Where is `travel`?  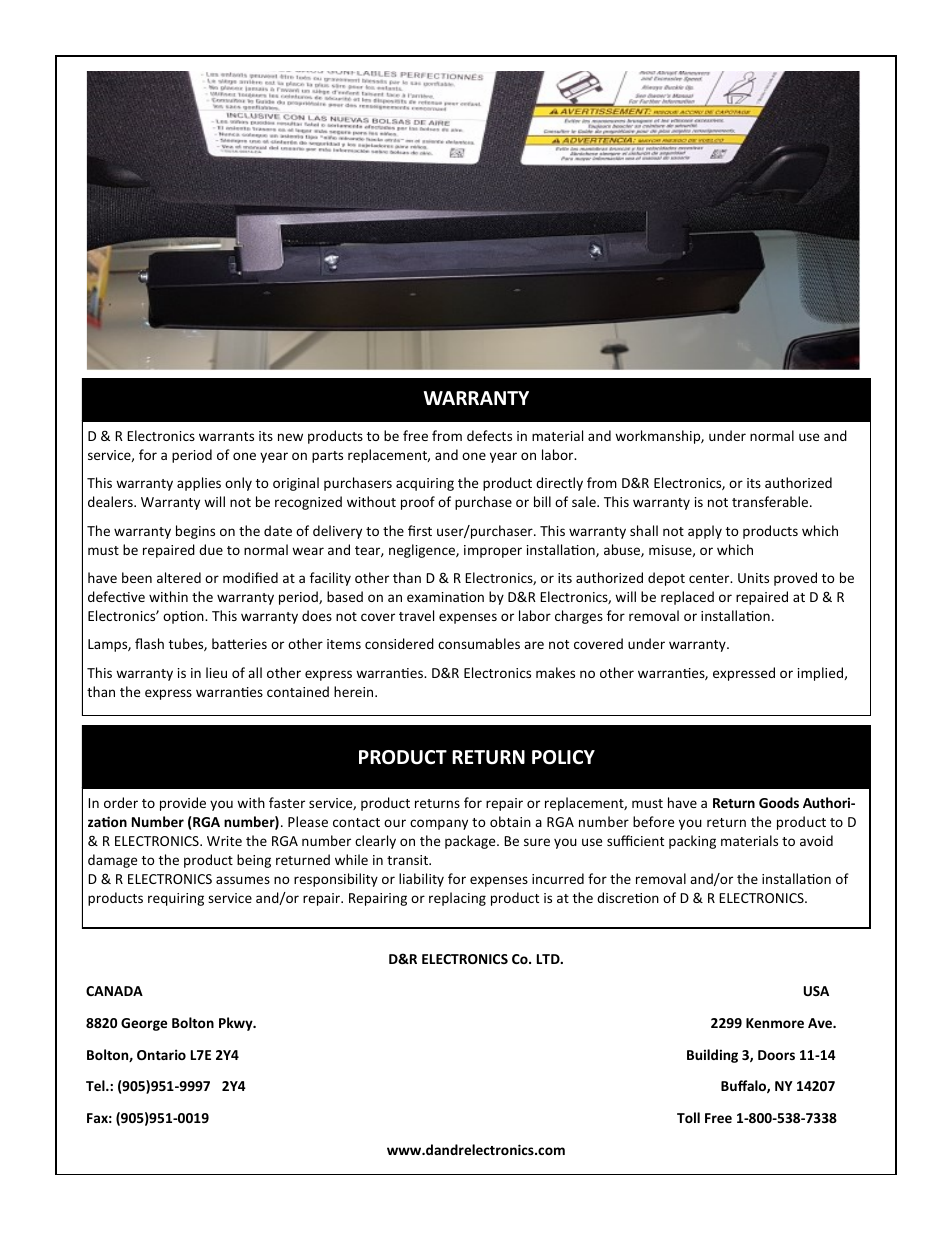
travel is located at coordinates (416, 615).
